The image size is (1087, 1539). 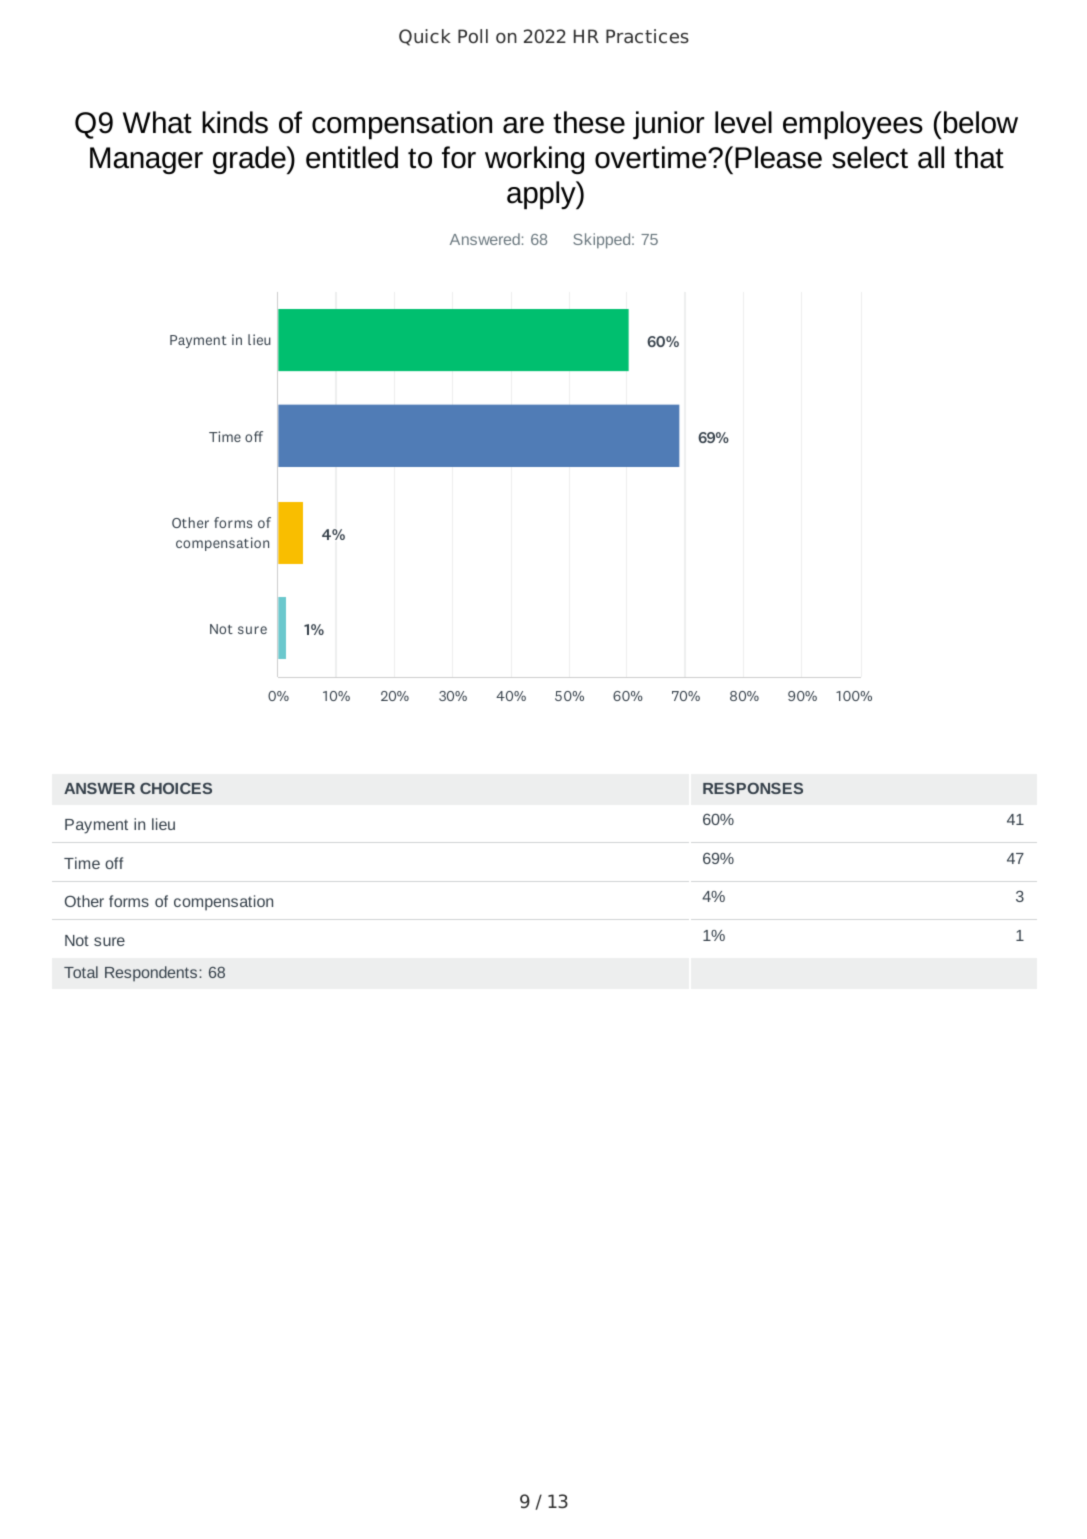 What do you see at coordinates (151, 973) in the screenshot?
I see `Respondents` at bounding box center [151, 973].
